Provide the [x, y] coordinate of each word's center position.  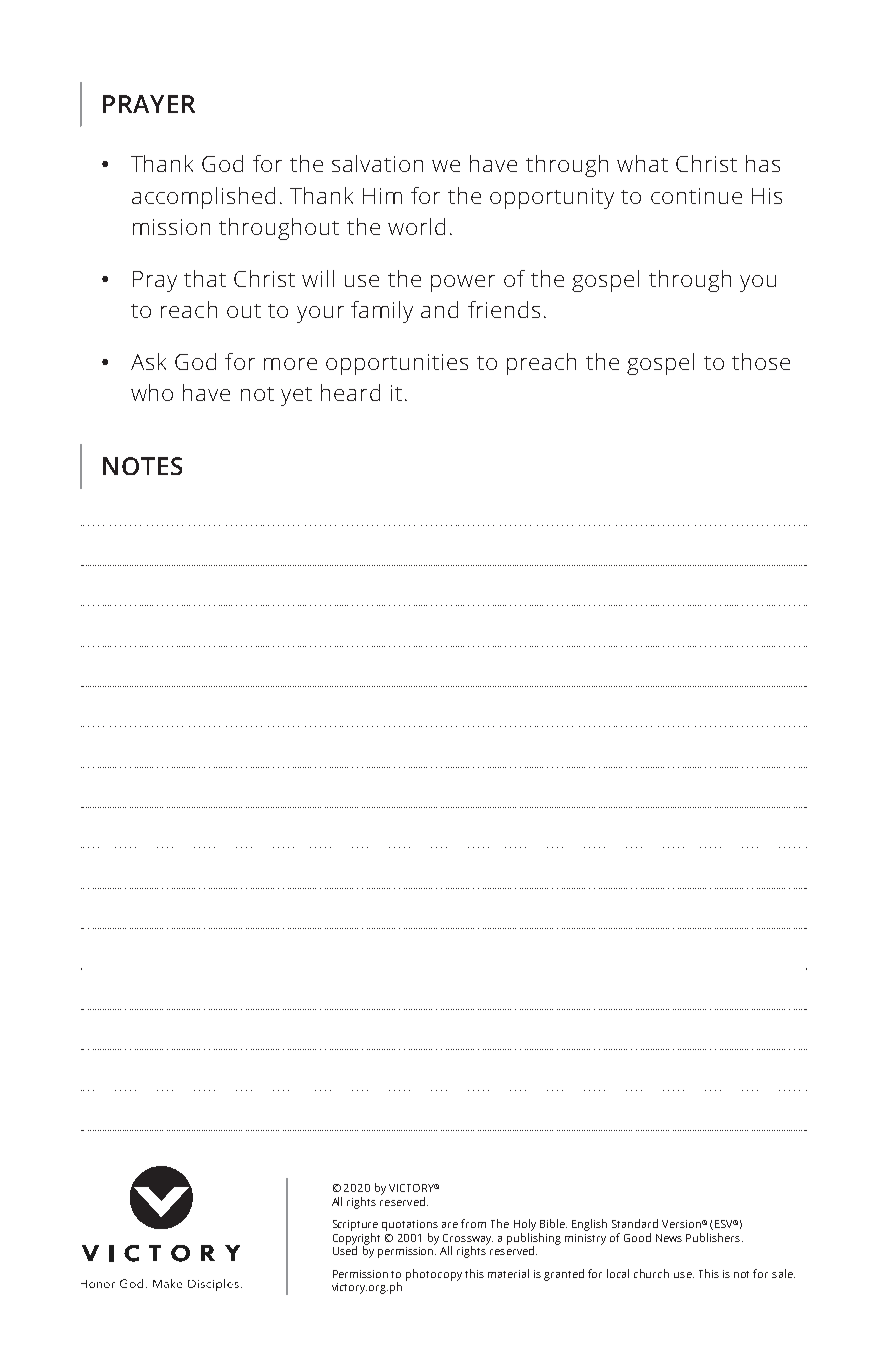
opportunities [397, 364]
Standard [635, 1223]
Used [345, 1249]
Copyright [356, 1240]
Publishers [714, 1237]
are [450, 1225]
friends [504, 309]
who [152, 392]
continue [696, 196]
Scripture [355, 1225]
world [416, 226]
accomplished [203, 198]
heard [350, 392]
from [473, 1223]
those [761, 361]
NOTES [142, 466]
